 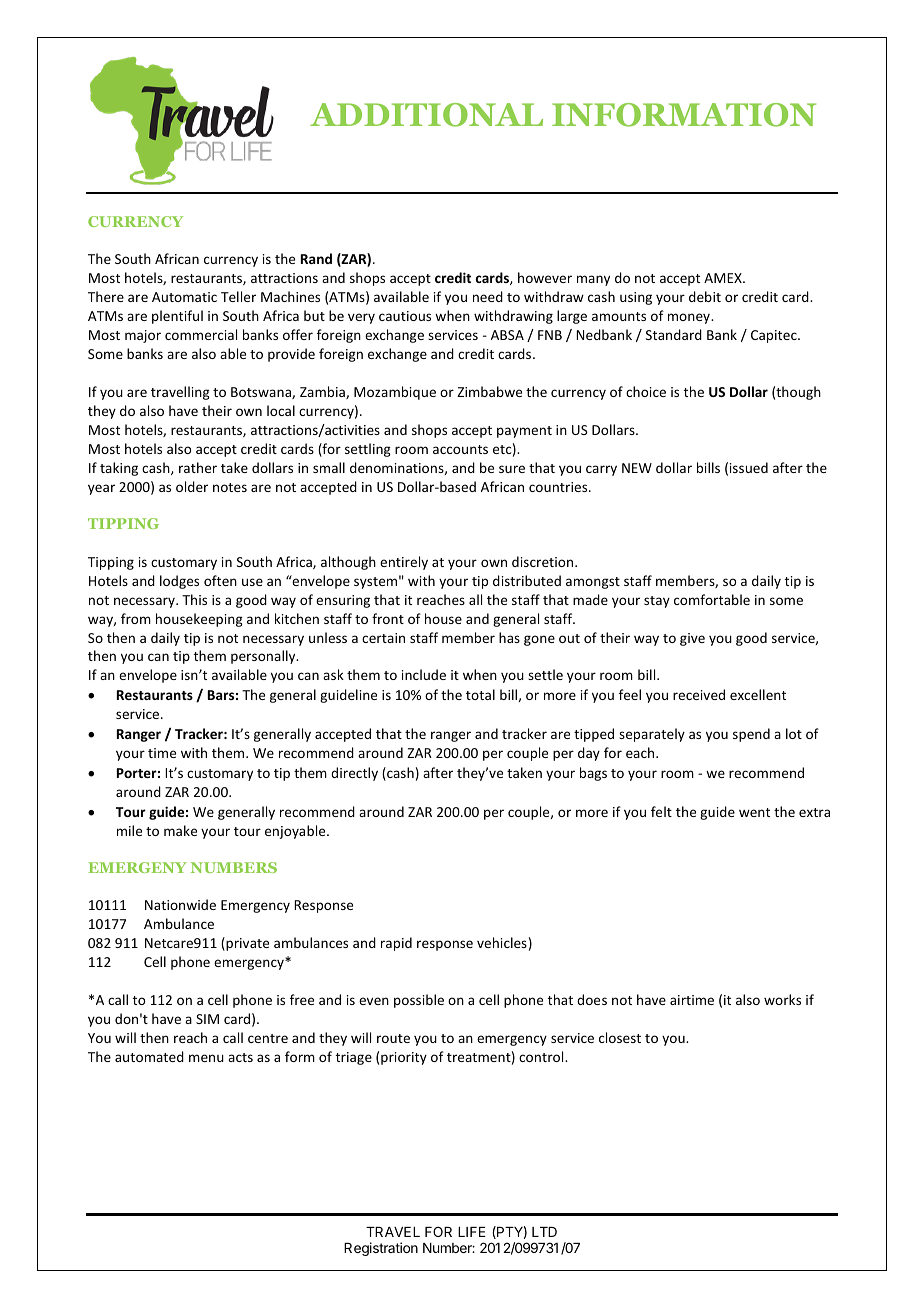 What do you see at coordinates (544, 1232) in the document?
I see `LTD` at bounding box center [544, 1232].
